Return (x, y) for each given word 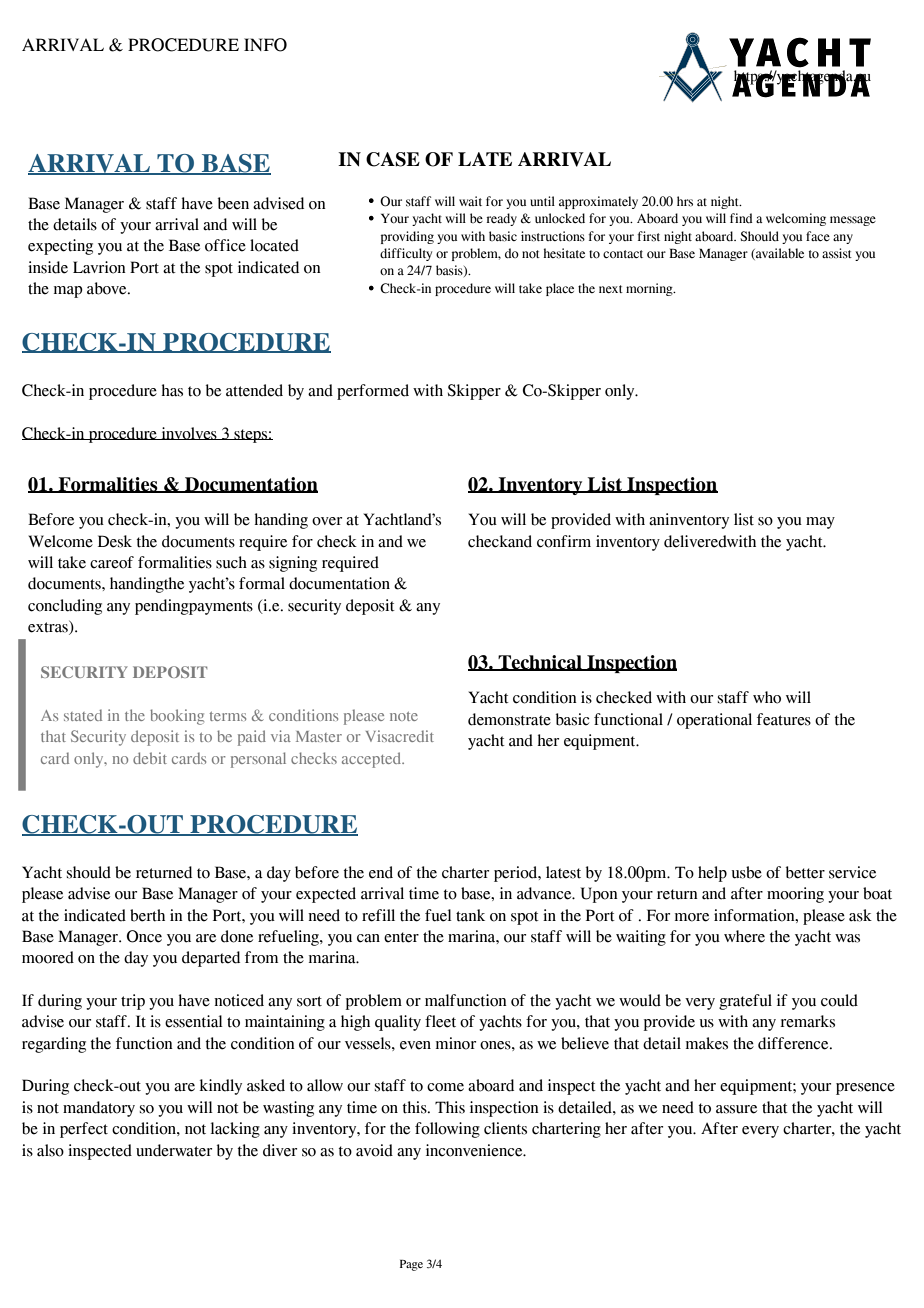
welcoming (796, 219)
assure (736, 1109)
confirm (564, 541)
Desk (115, 541)
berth (147, 915)
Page (411, 1265)
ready (502, 219)
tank (470, 915)
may (820, 523)
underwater (174, 1150)
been (233, 203)
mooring (795, 895)
